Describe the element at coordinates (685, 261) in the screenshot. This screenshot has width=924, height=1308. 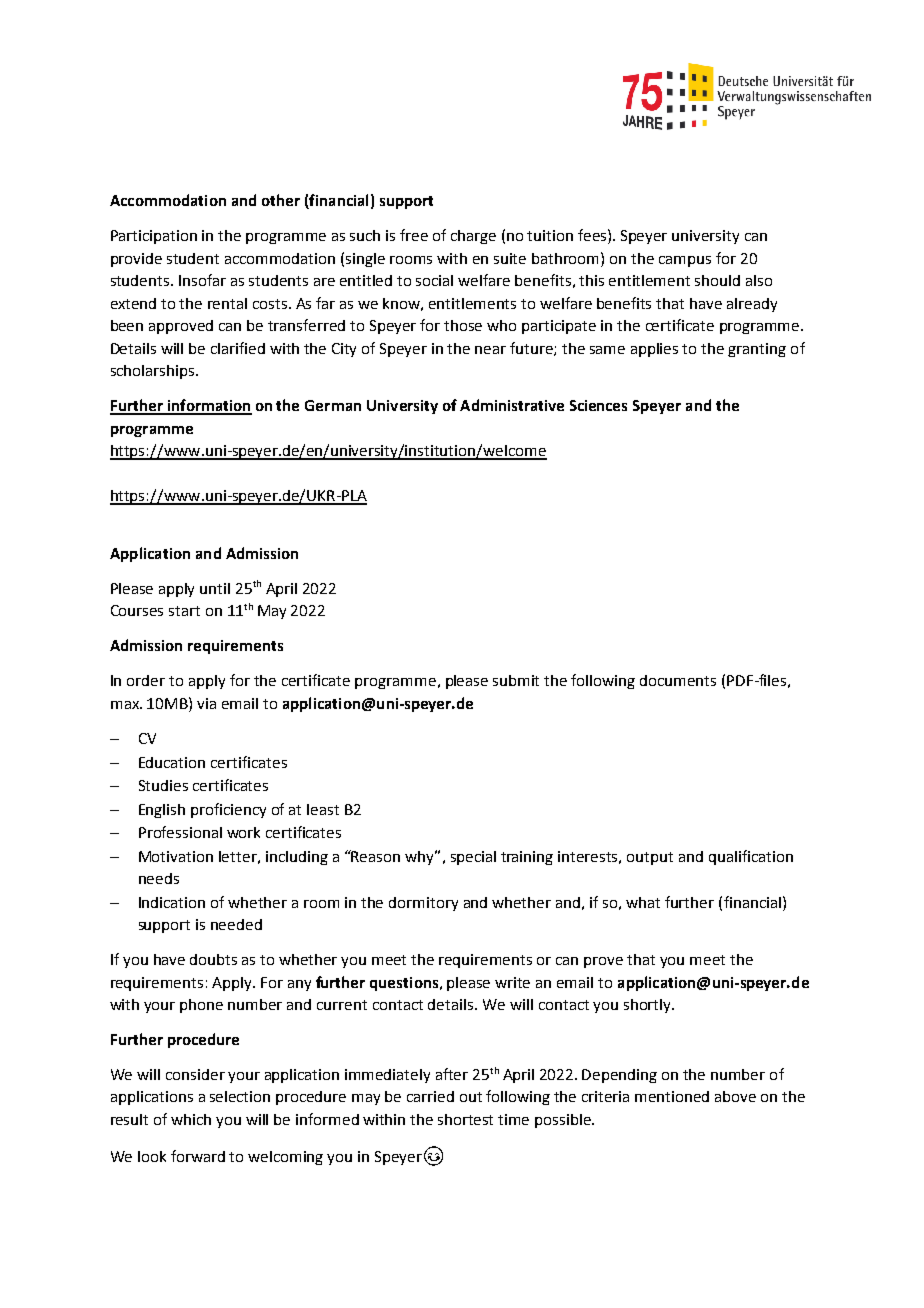
I see `campus` at that location.
